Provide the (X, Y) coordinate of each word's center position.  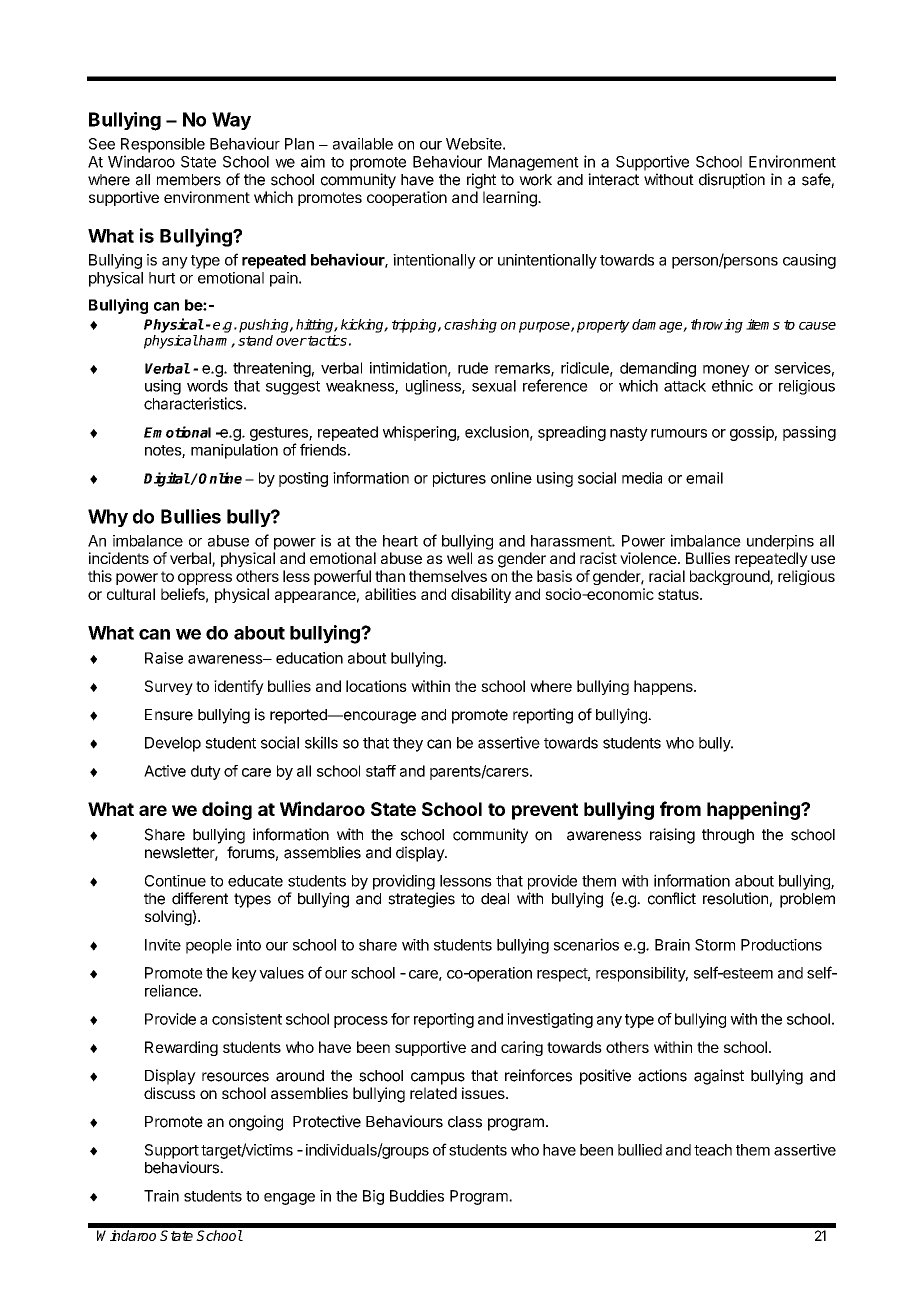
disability (481, 595)
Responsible (163, 145)
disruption (732, 181)
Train (161, 1196)
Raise (164, 658)
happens (664, 687)
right (481, 181)
